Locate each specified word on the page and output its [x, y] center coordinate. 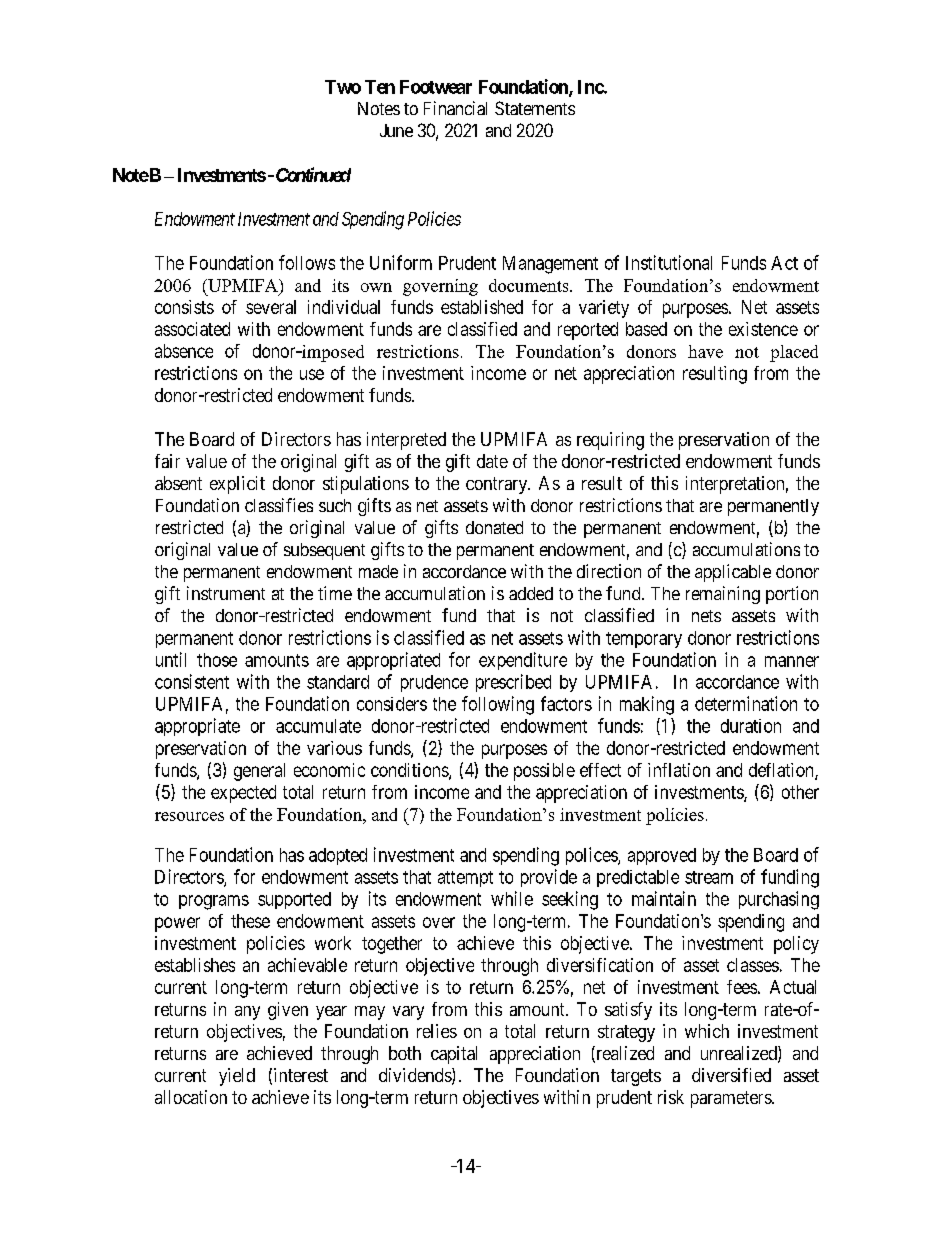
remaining [723, 595]
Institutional [669, 262]
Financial [455, 108]
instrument [226, 593]
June [396, 130]
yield [237, 1077]
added [531, 593]
